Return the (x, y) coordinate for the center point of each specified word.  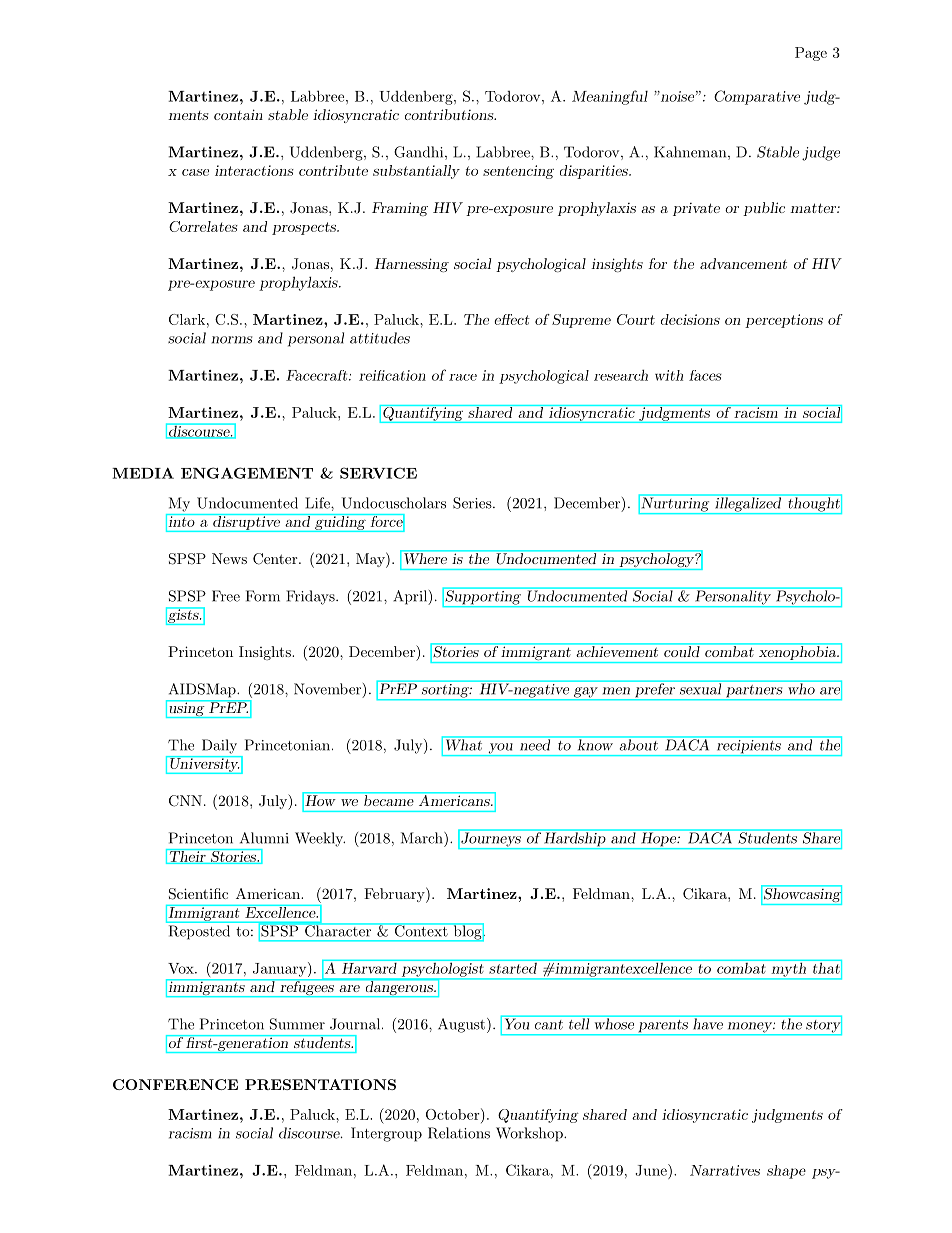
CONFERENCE (175, 1084)
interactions (254, 170)
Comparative (757, 97)
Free (226, 596)
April (411, 597)
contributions (450, 114)
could (682, 651)
